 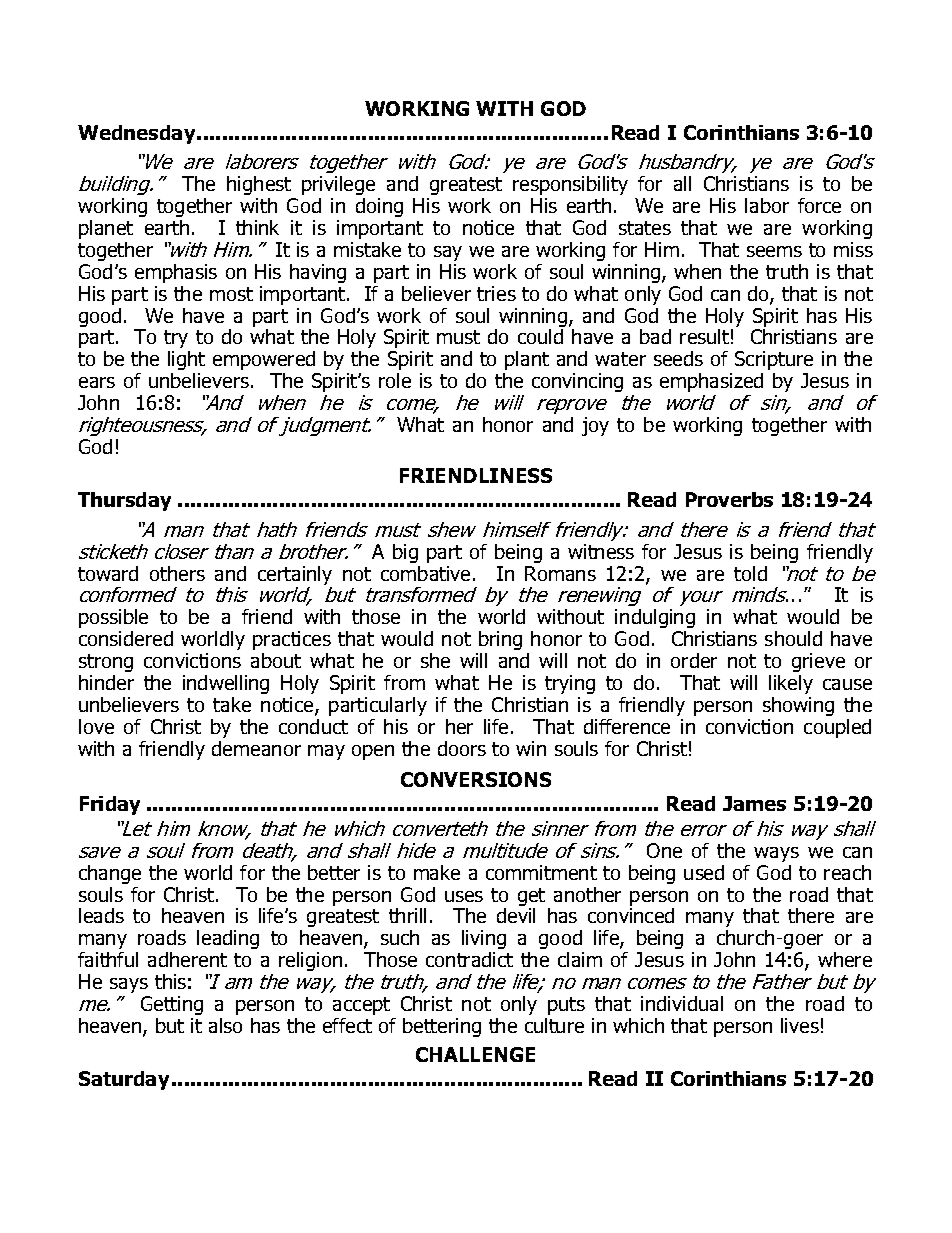 What do you see at coordinates (257, 227) in the document?
I see `think` at bounding box center [257, 227].
